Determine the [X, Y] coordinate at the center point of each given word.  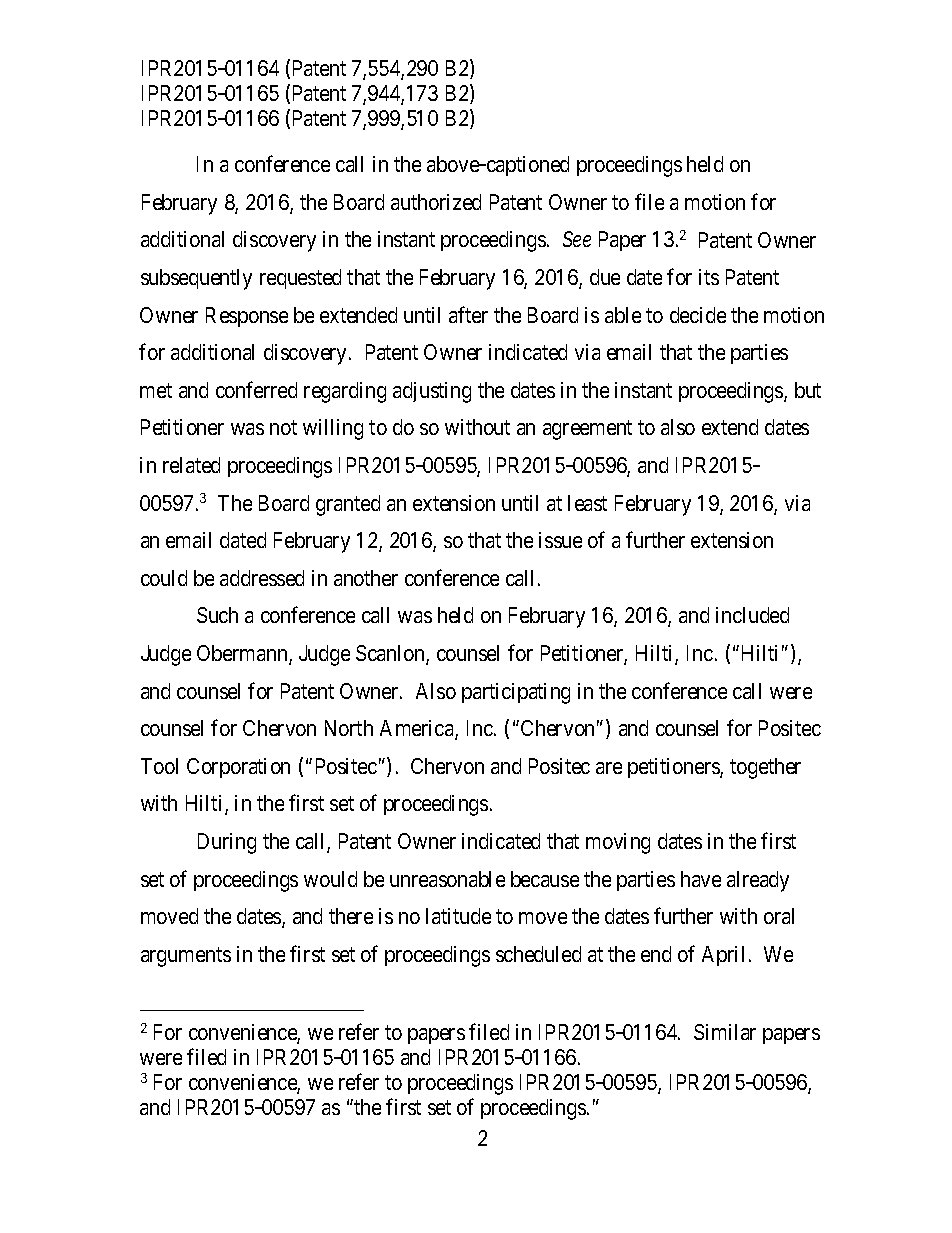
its [709, 277]
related [191, 465]
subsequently [196, 279]
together [765, 768]
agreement [587, 430]
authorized [436, 202]
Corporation [238, 768]
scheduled [538, 954]
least [587, 503]
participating [516, 693]
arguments [186, 957]
